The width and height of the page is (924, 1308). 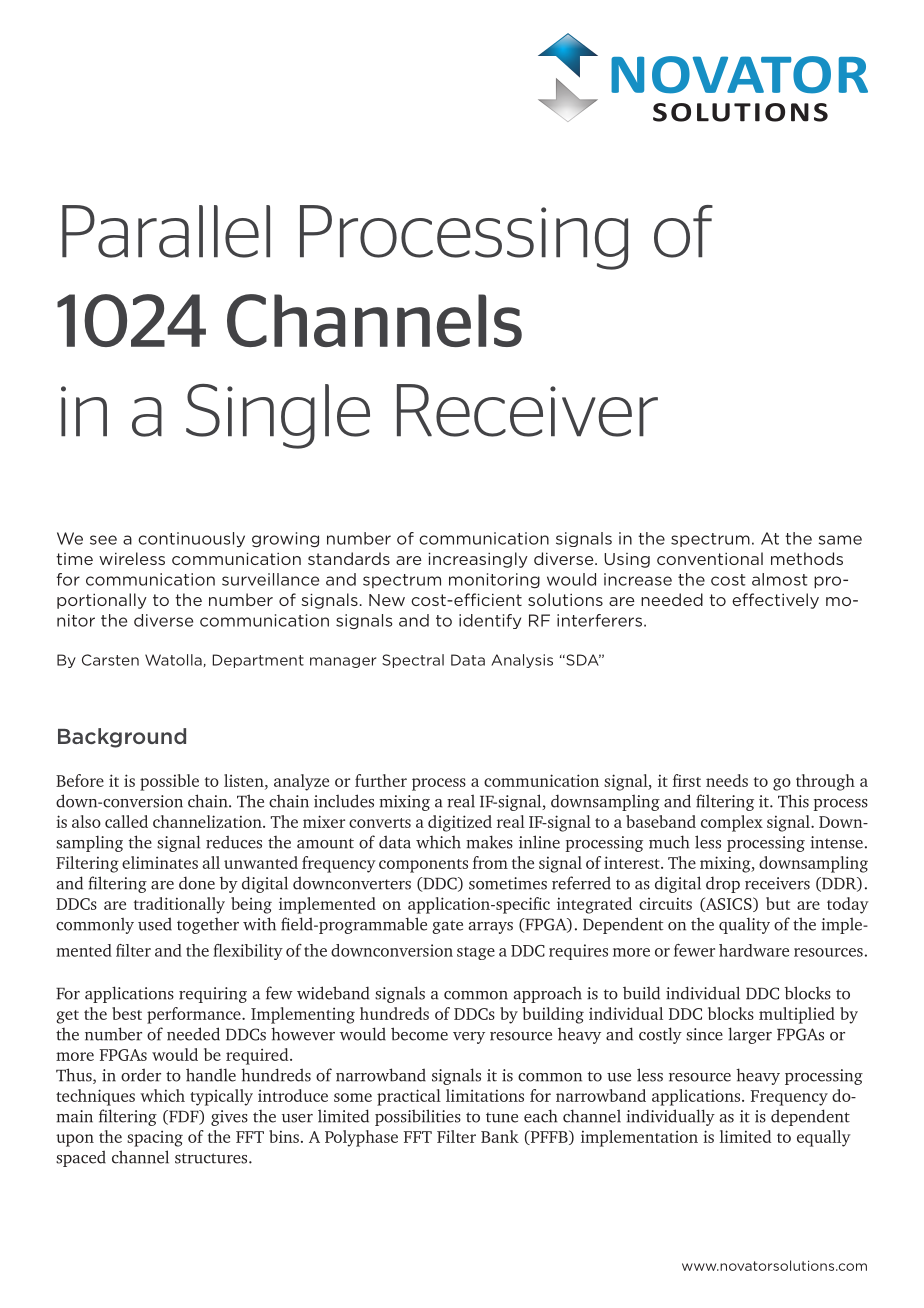 What do you see at coordinates (710, 558) in the page?
I see `conventional` at bounding box center [710, 558].
